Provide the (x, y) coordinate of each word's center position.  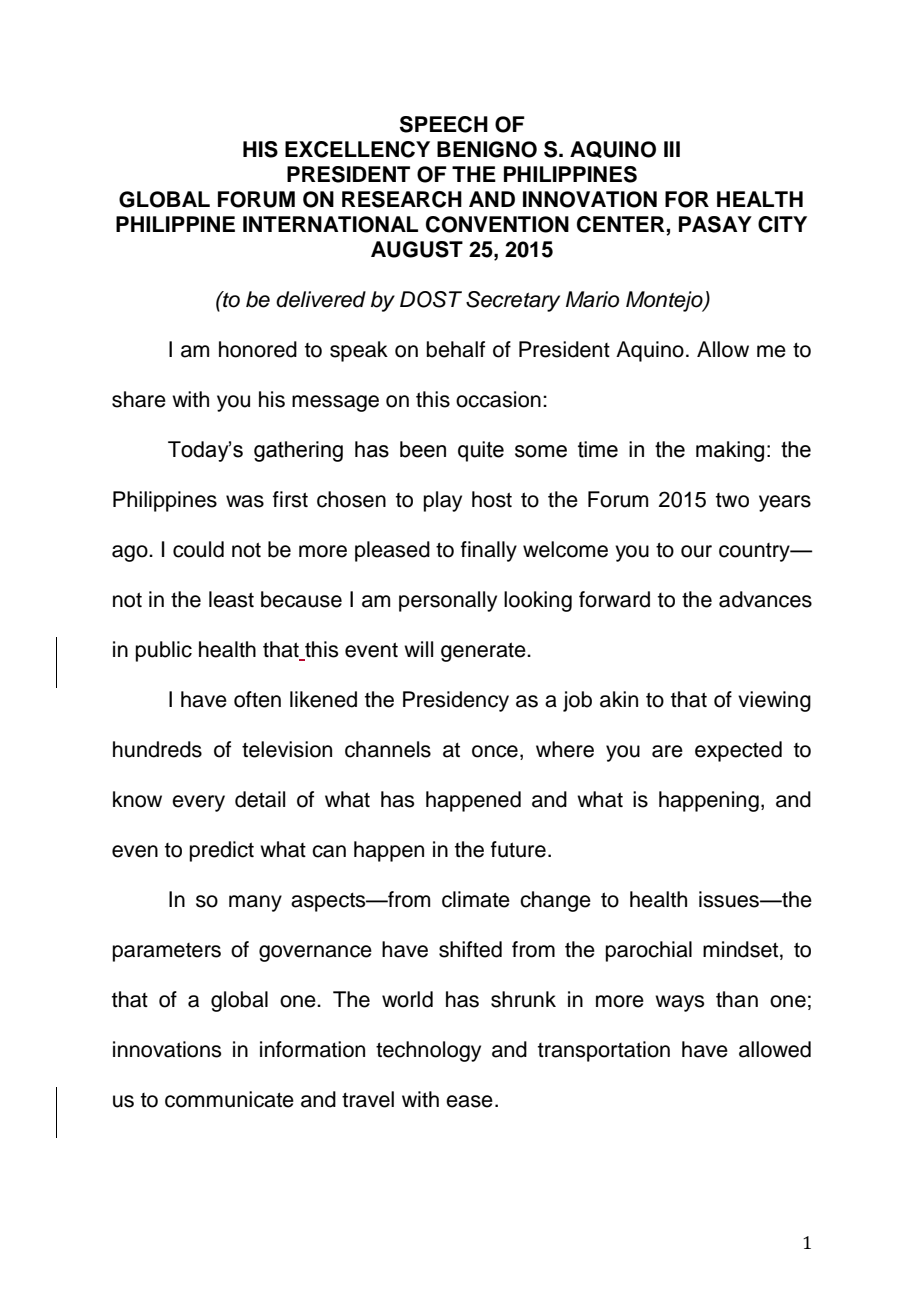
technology (428, 1051)
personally (448, 601)
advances (765, 599)
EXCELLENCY (357, 149)
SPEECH (444, 124)
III (672, 149)
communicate (229, 1099)
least (231, 599)
